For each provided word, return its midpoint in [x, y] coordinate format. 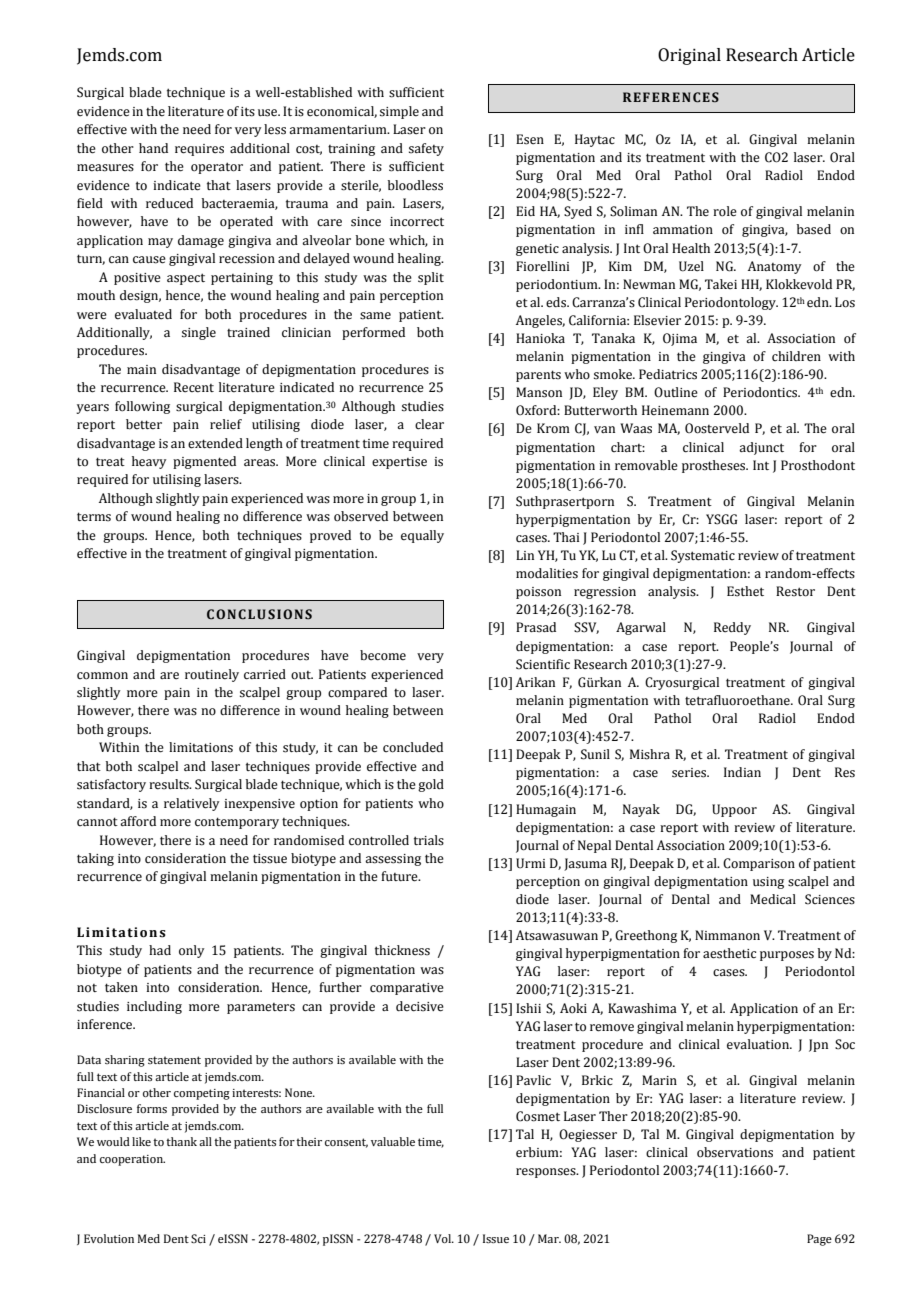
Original [689, 56]
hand [153, 148]
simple [399, 112]
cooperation [132, 1160]
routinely [212, 675]
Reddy [732, 628]
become [383, 655]
